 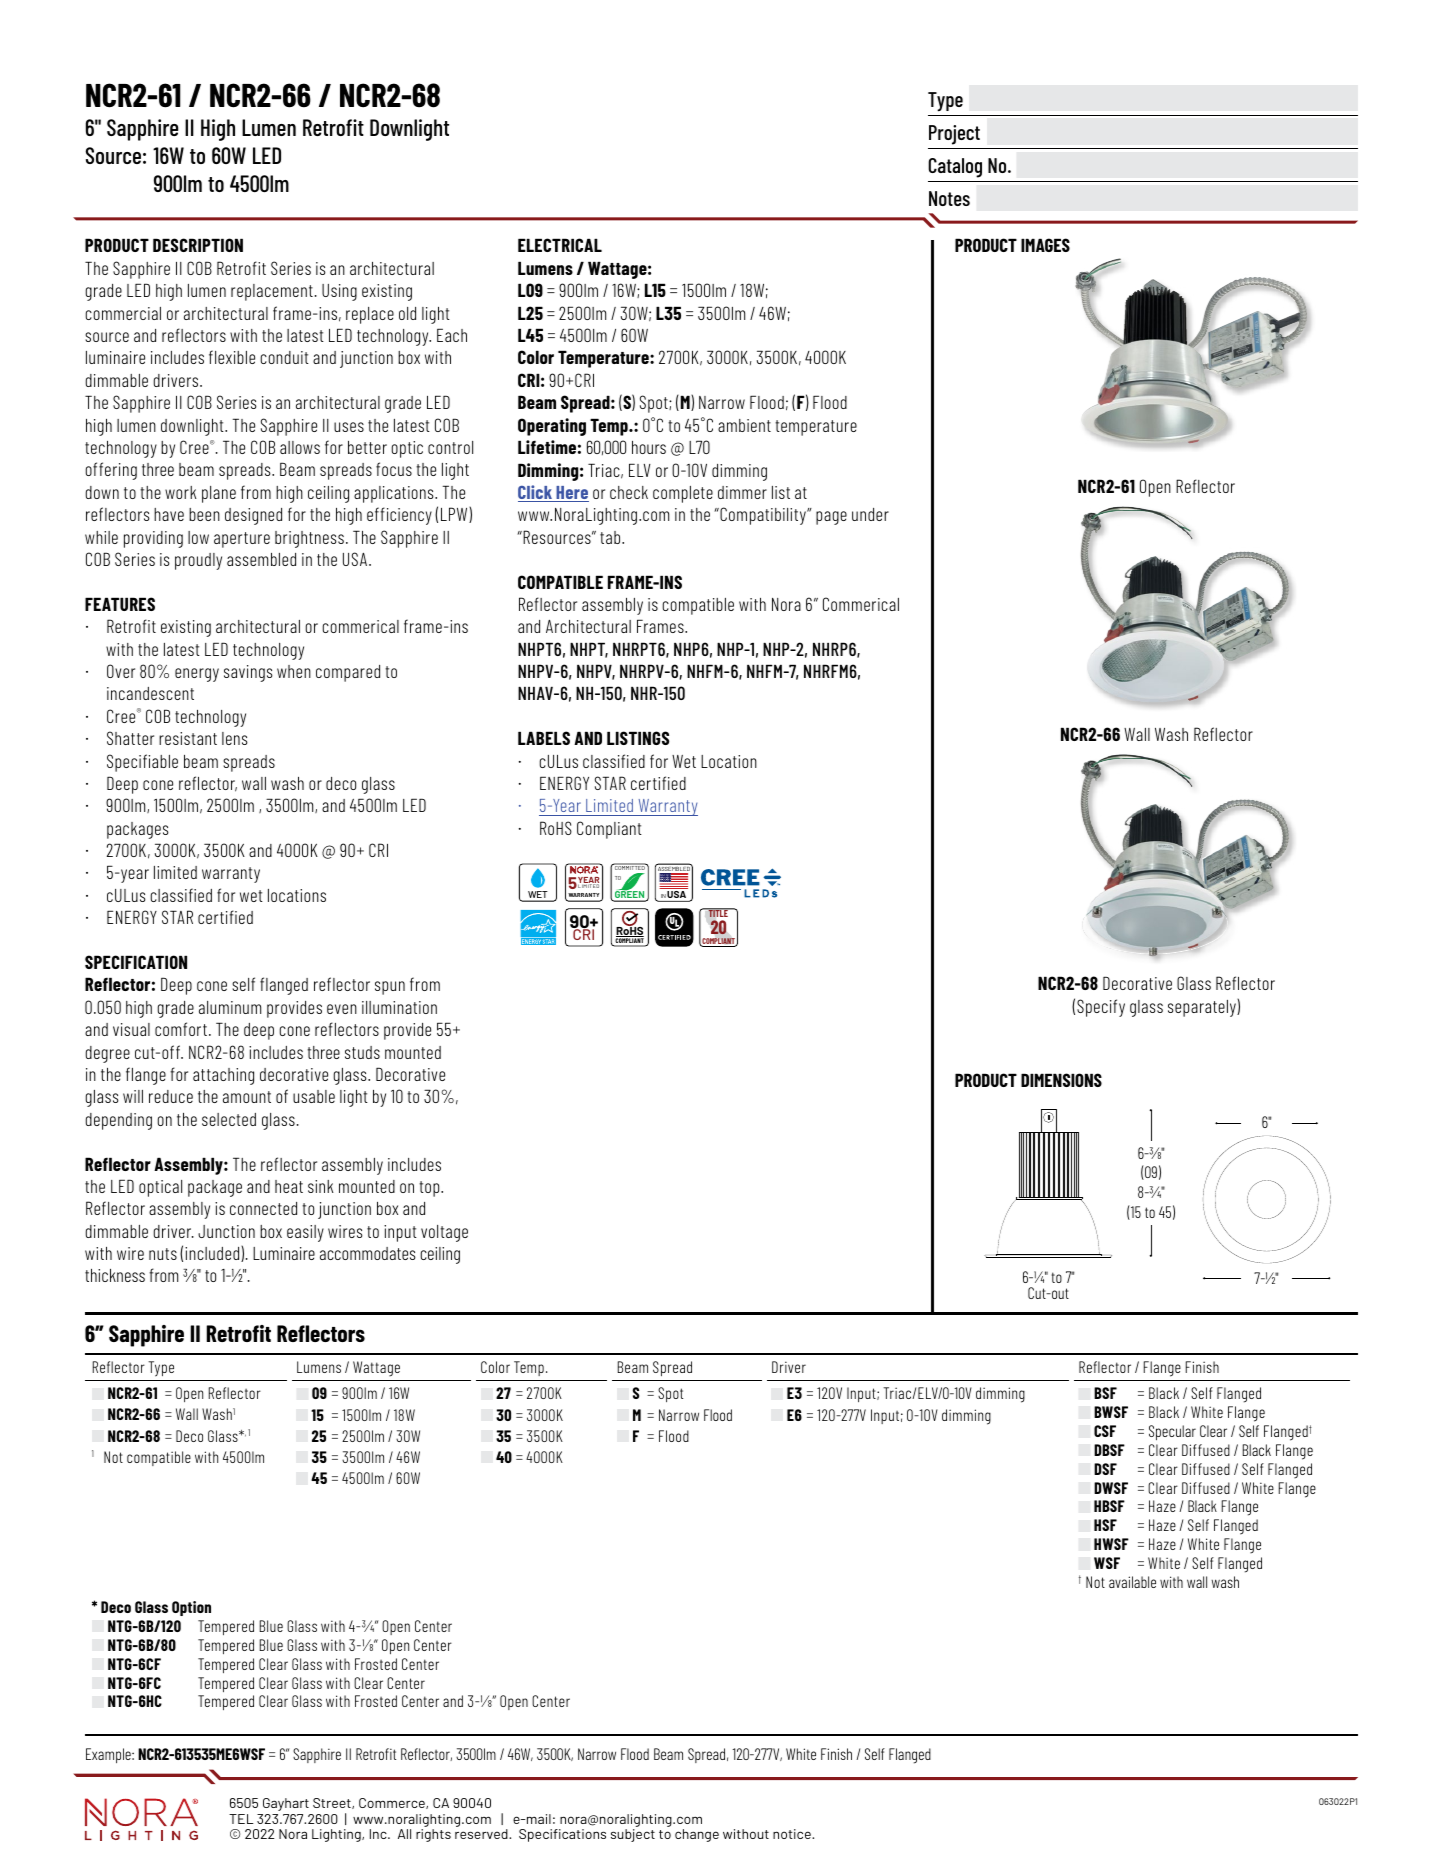 I want to click on Street, so click(x=333, y=1803).
